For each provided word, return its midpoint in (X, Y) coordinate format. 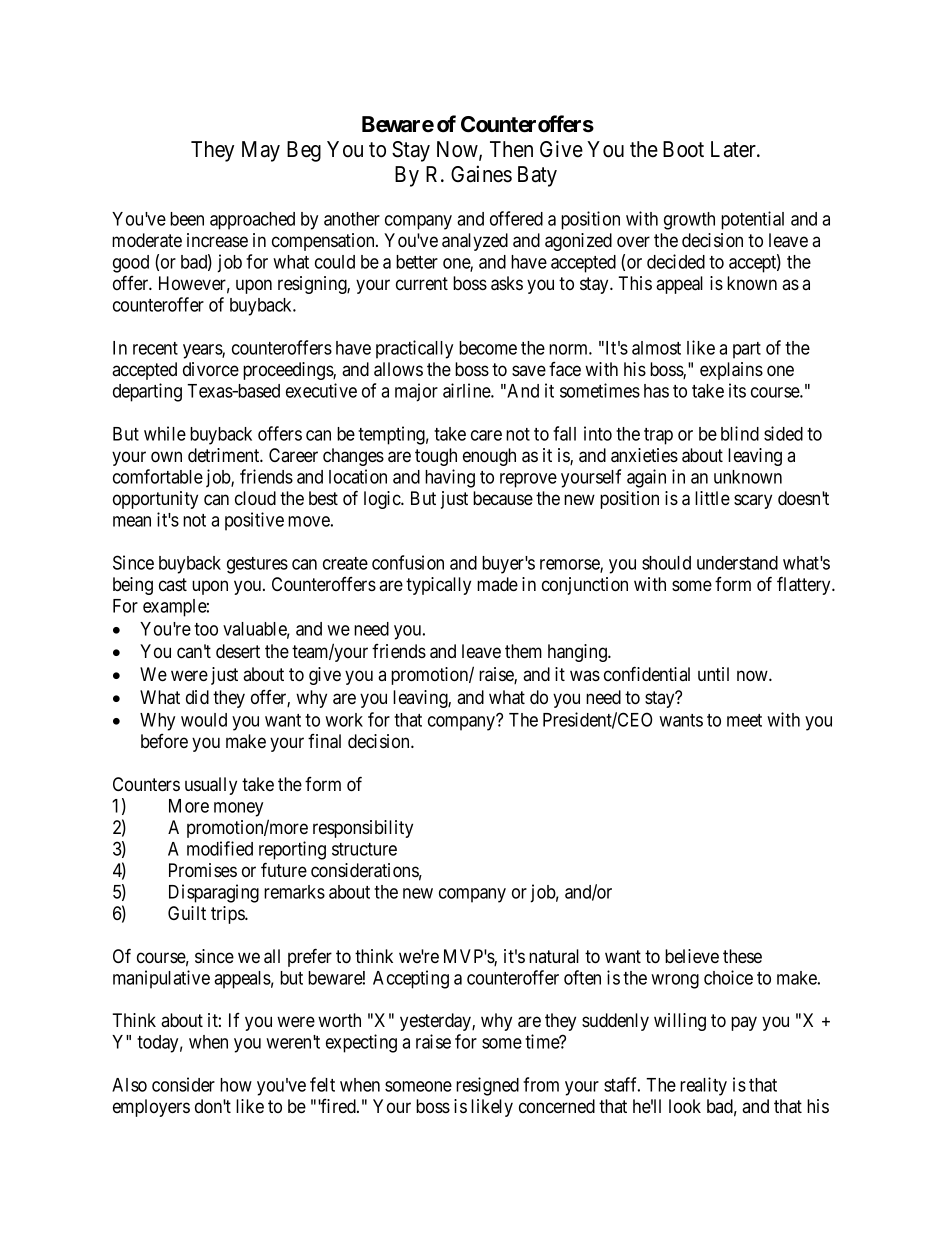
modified (220, 848)
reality (703, 1086)
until (713, 674)
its (737, 390)
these (742, 956)
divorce (211, 369)
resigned (487, 1086)
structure (364, 849)
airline (467, 390)
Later (734, 149)
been (187, 219)
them (523, 651)
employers (151, 1108)
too (206, 629)
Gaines (481, 174)
